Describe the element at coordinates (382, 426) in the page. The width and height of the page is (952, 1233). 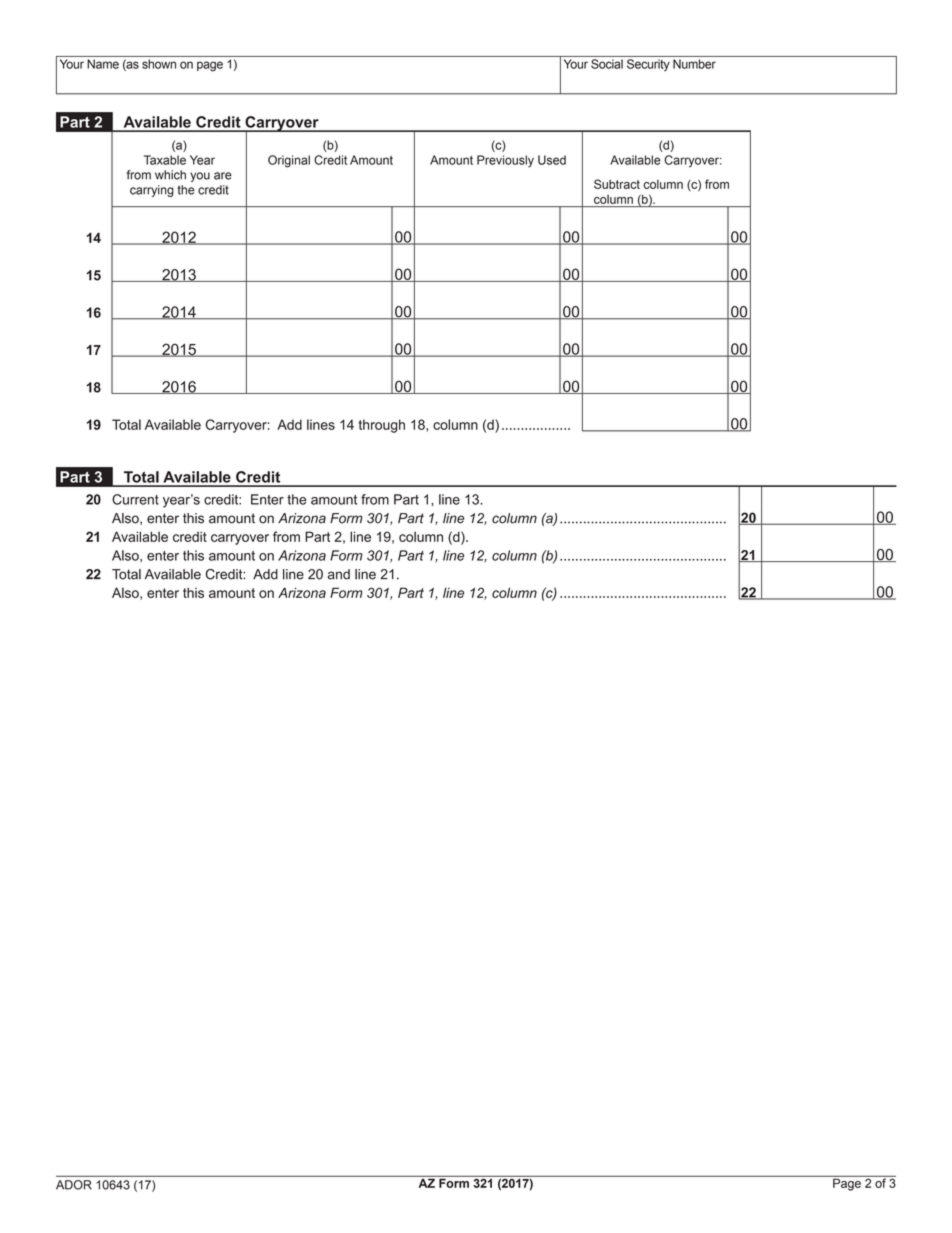
I see `through` at that location.
